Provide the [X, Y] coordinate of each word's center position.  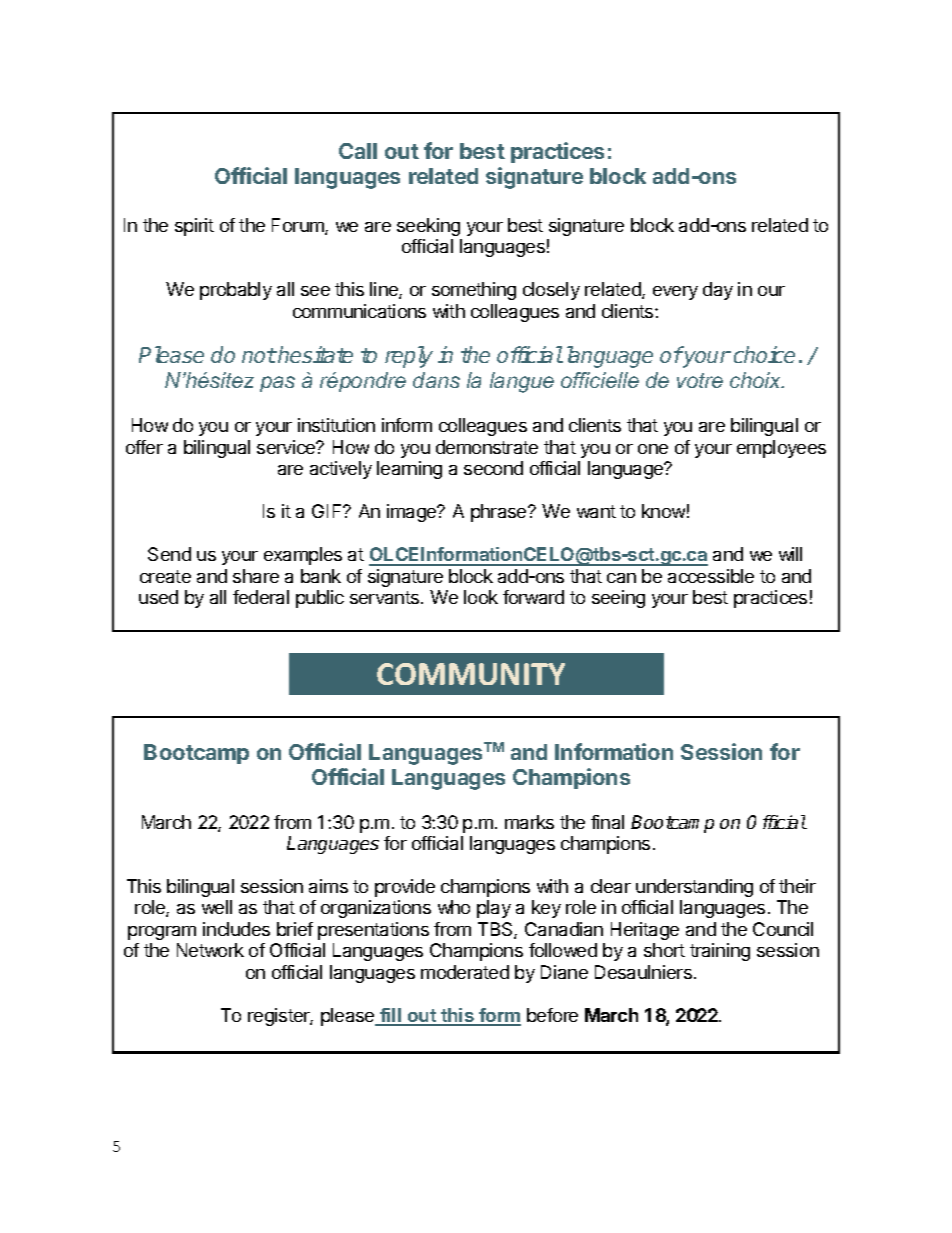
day [718, 291]
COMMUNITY [471, 674]
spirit [194, 227]
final [607, 822]
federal [261, 597]
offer [144, 447]
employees [781, 449]
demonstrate [487, 447]
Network [210, 950]
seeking [428, 227]
